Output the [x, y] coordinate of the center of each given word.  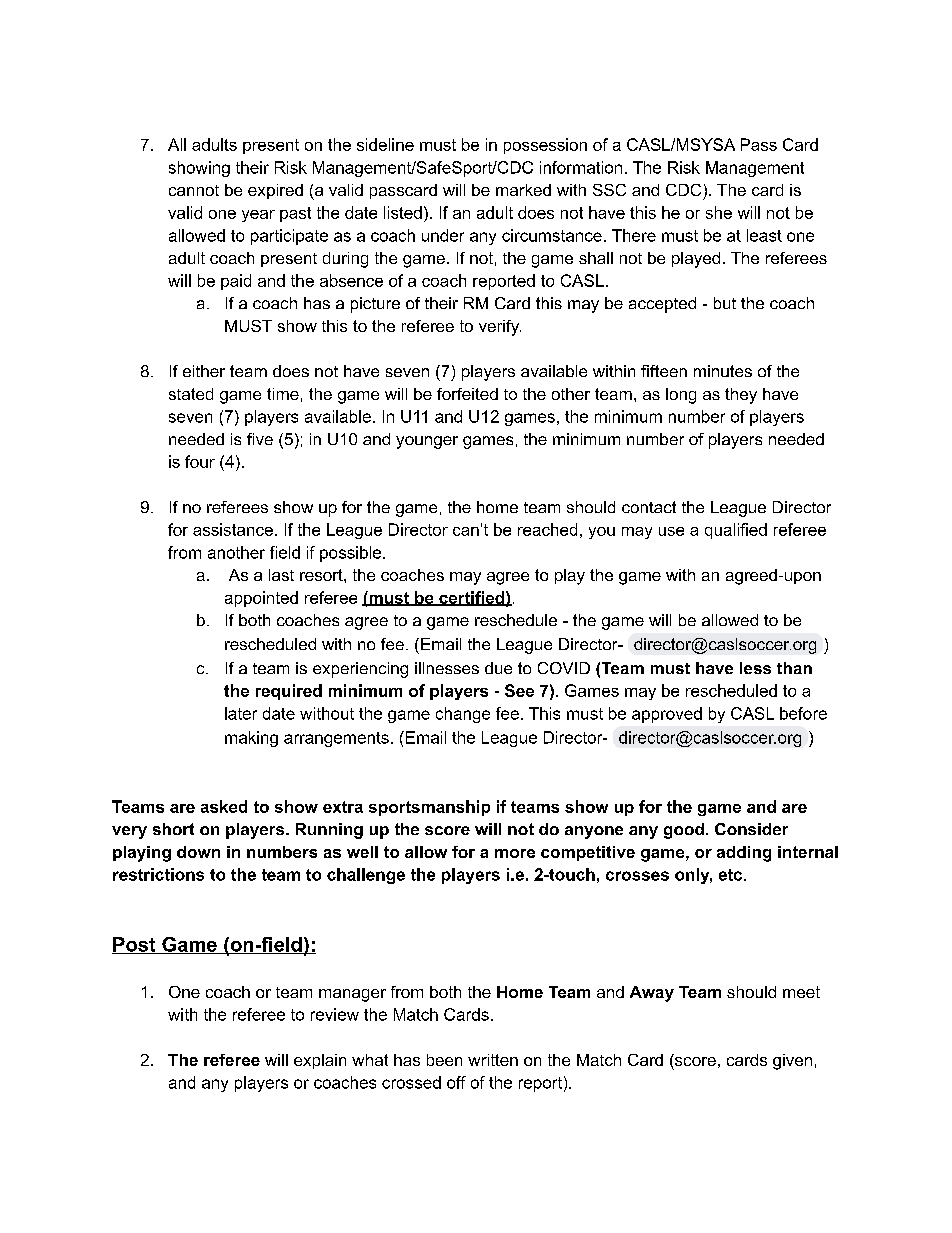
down [198, 852]
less [755, 668]
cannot [194, 190]
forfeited [467, 394]
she [719, 212]
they [741, 396]
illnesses [447, 668]
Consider [751, 829]
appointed [261, 599]
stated [191, 394]
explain [320, 1061]
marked [523, 190]
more [515, 853]
